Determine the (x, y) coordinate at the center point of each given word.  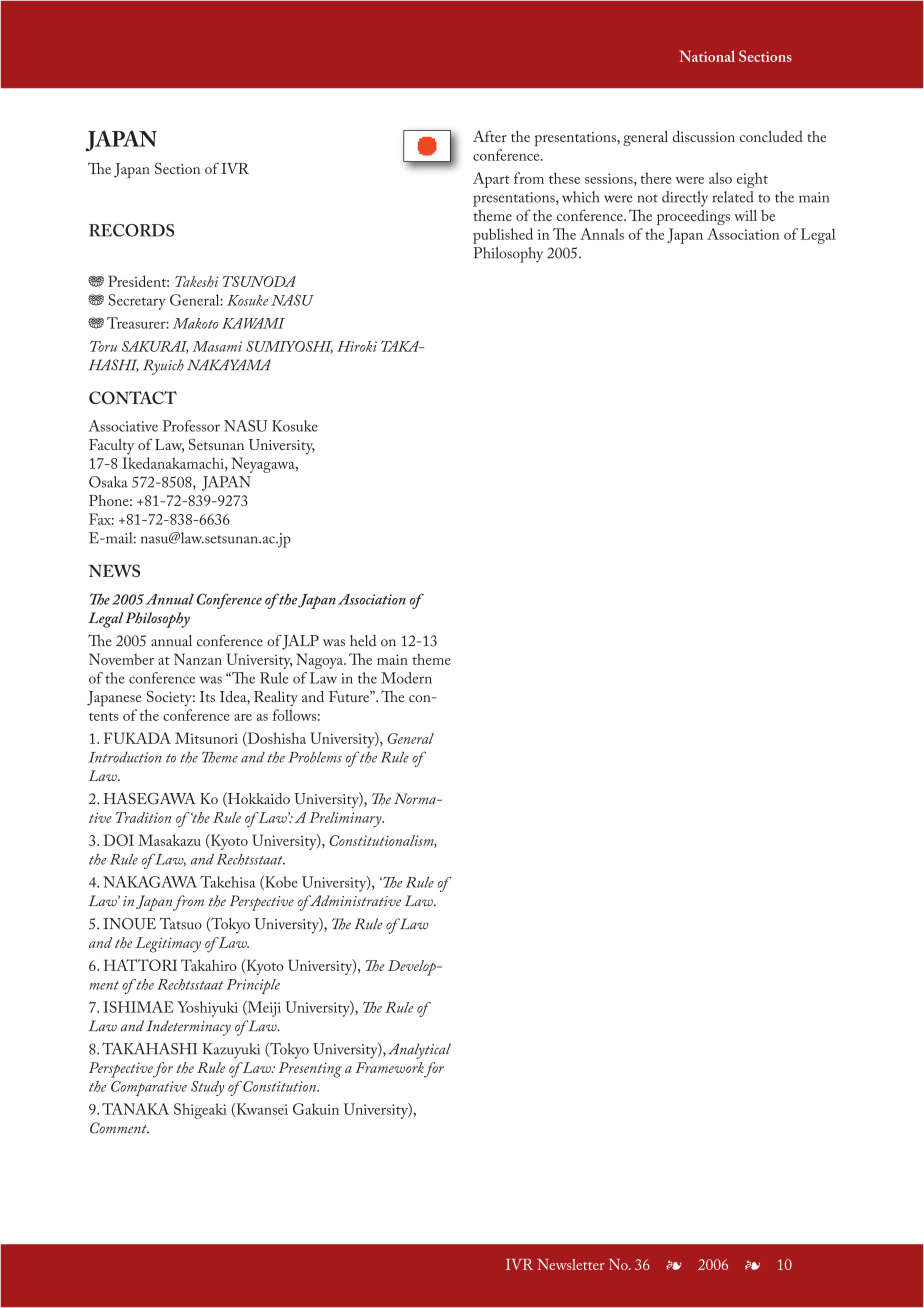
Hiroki (357, 346)
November (121, 659)
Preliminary (346, 820)
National (707, 56)
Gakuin (316, 1109)
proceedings (693, 217)
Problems (315, 757)
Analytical (419, 1051)
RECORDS (131, 230)
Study (207, 1088)
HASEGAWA (149, 798)
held (363, 641)
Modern (406, 678)
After (490, 136)
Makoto (195, 323)
